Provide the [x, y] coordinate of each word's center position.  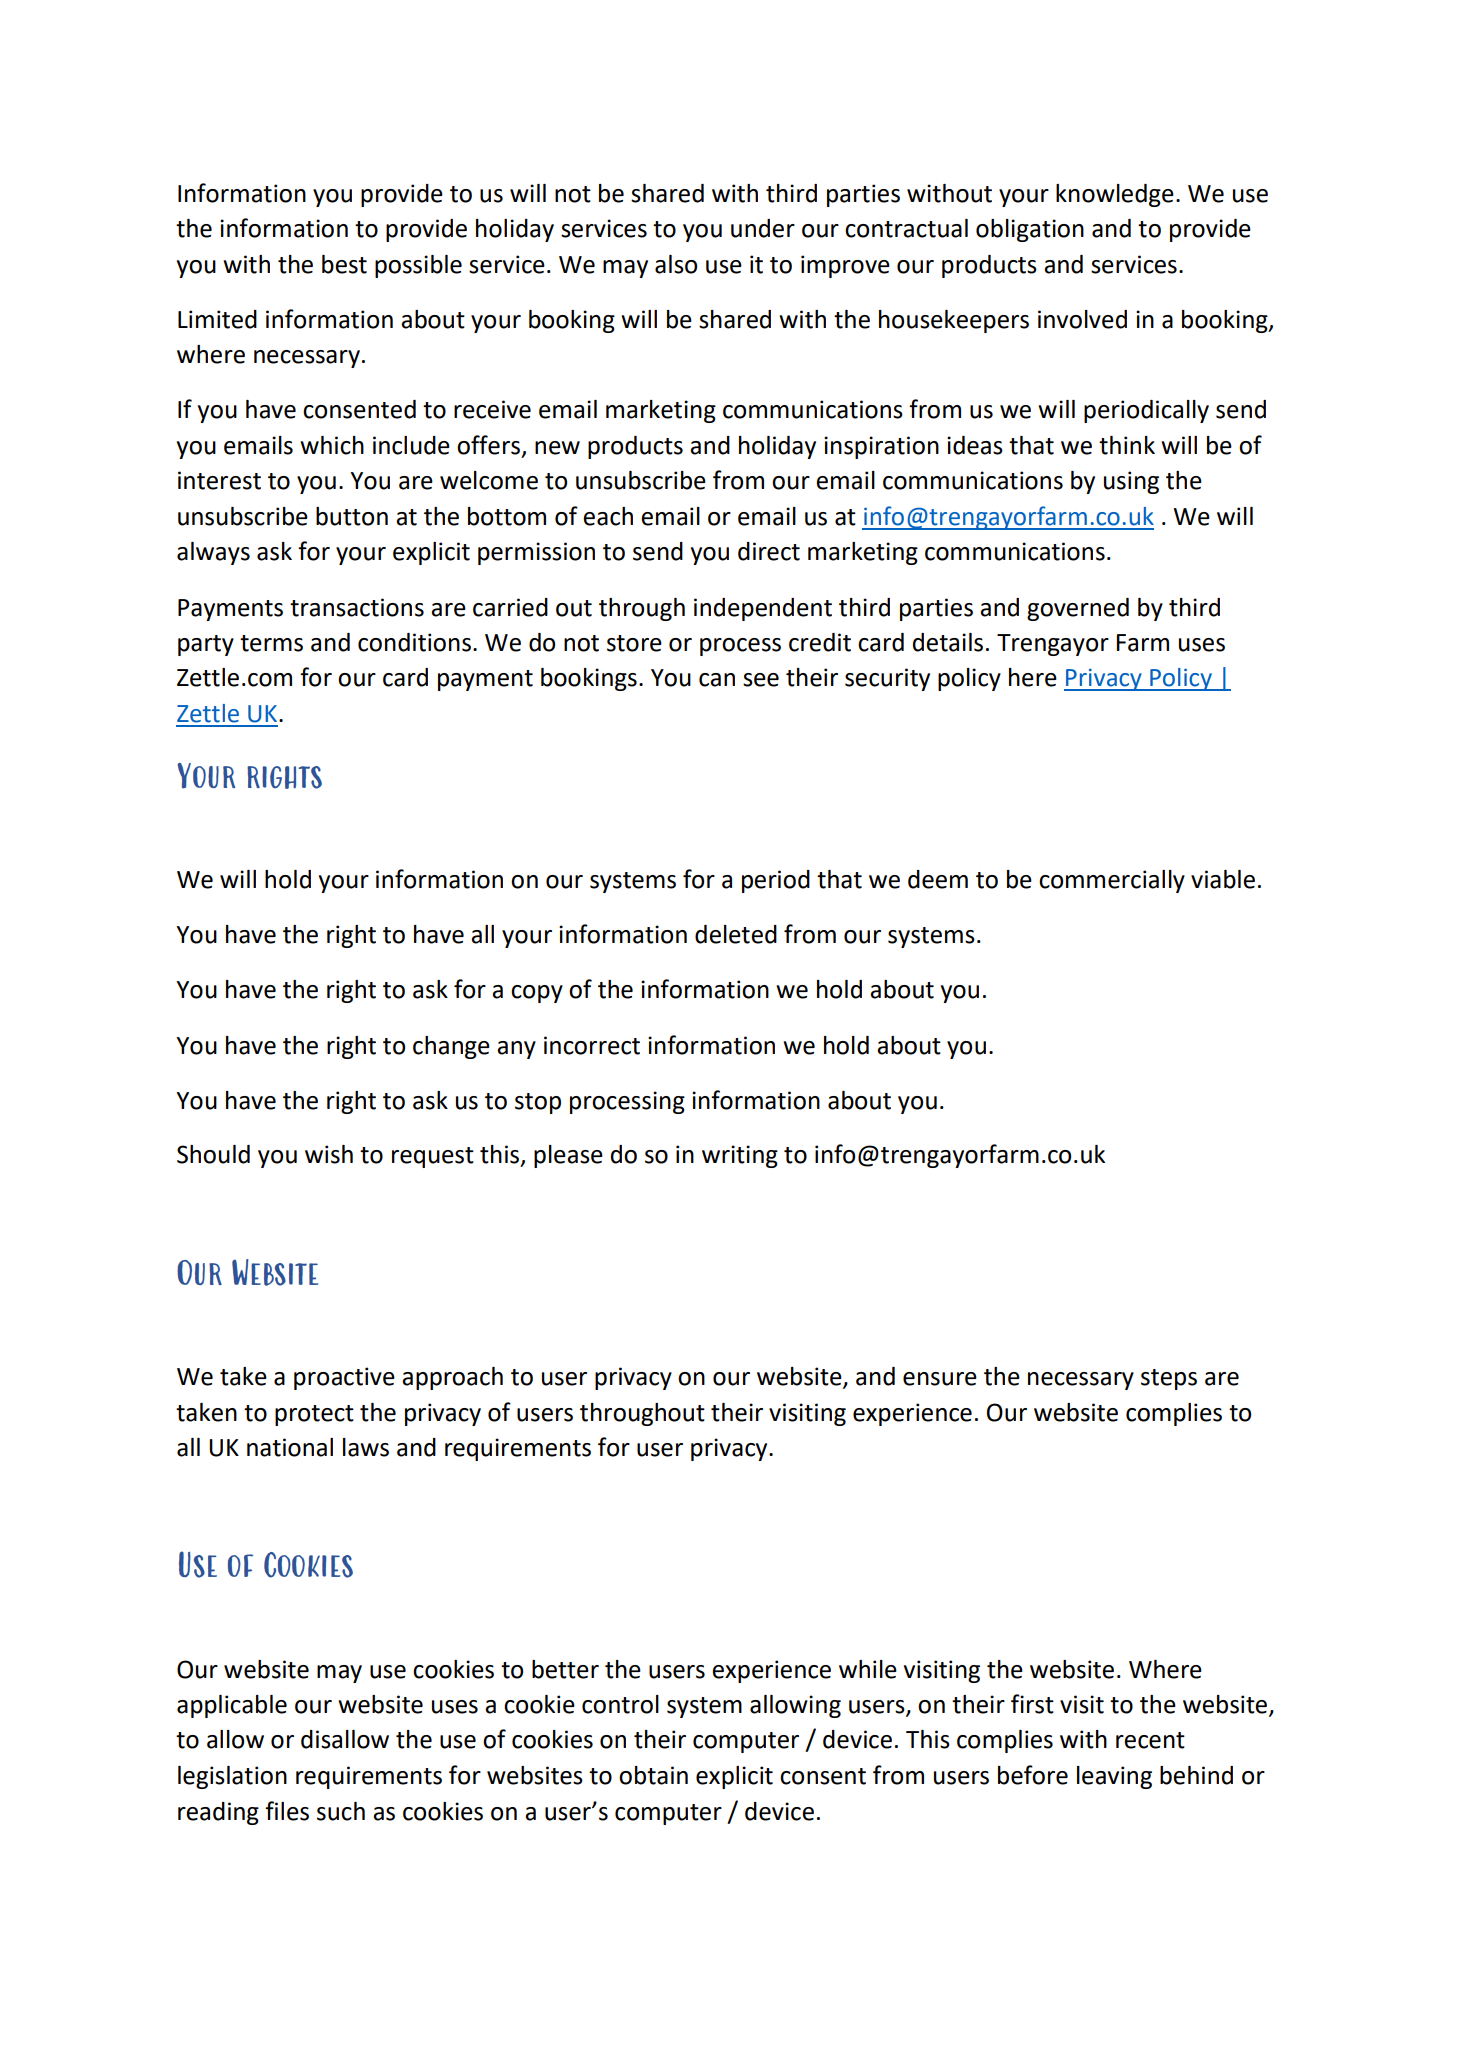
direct [769, 551]
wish [329, 1154]
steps [1169, 1379]
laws [366, 1447]
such [341, 1811]
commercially [1112, 881]
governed [1078, 609]
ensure [940, 1379]
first [1032, 1704]
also [676, 264]
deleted [736, 934]
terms [271, 643]
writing [740, 1156]
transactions [357, 607]
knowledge [1115, 195]
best [344, 264]
